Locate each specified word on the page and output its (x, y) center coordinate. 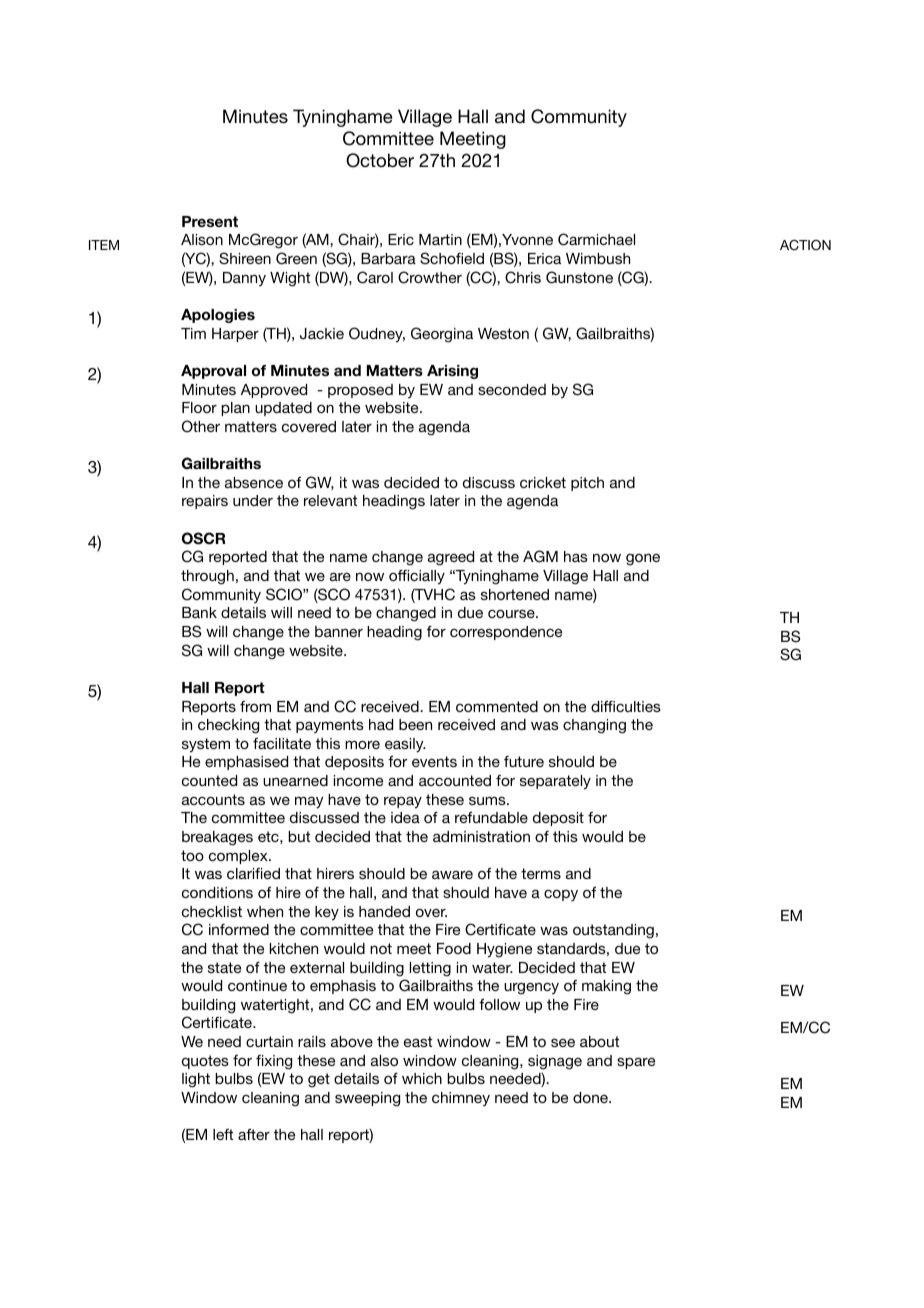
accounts (213, 799)
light (196, 1080)
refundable (491, 817)
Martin (440, 239)
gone (643, 559)
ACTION (805, 245)
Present (210, 221)
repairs (205, 502)
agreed (451, 558)
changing (594, 726)
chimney (461, 1099)
